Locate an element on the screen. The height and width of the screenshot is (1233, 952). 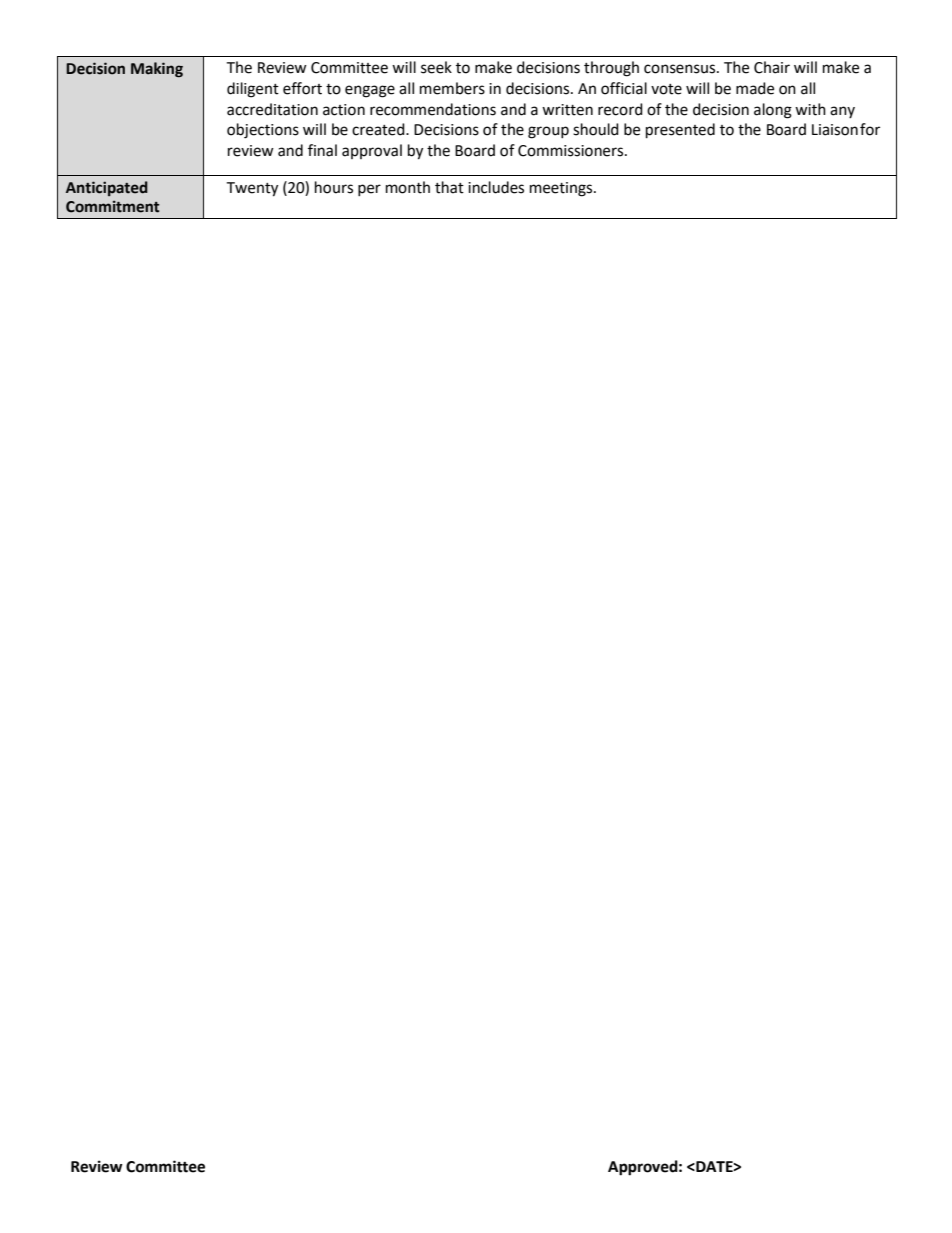
meetings is located at coordinates (562, 189).
